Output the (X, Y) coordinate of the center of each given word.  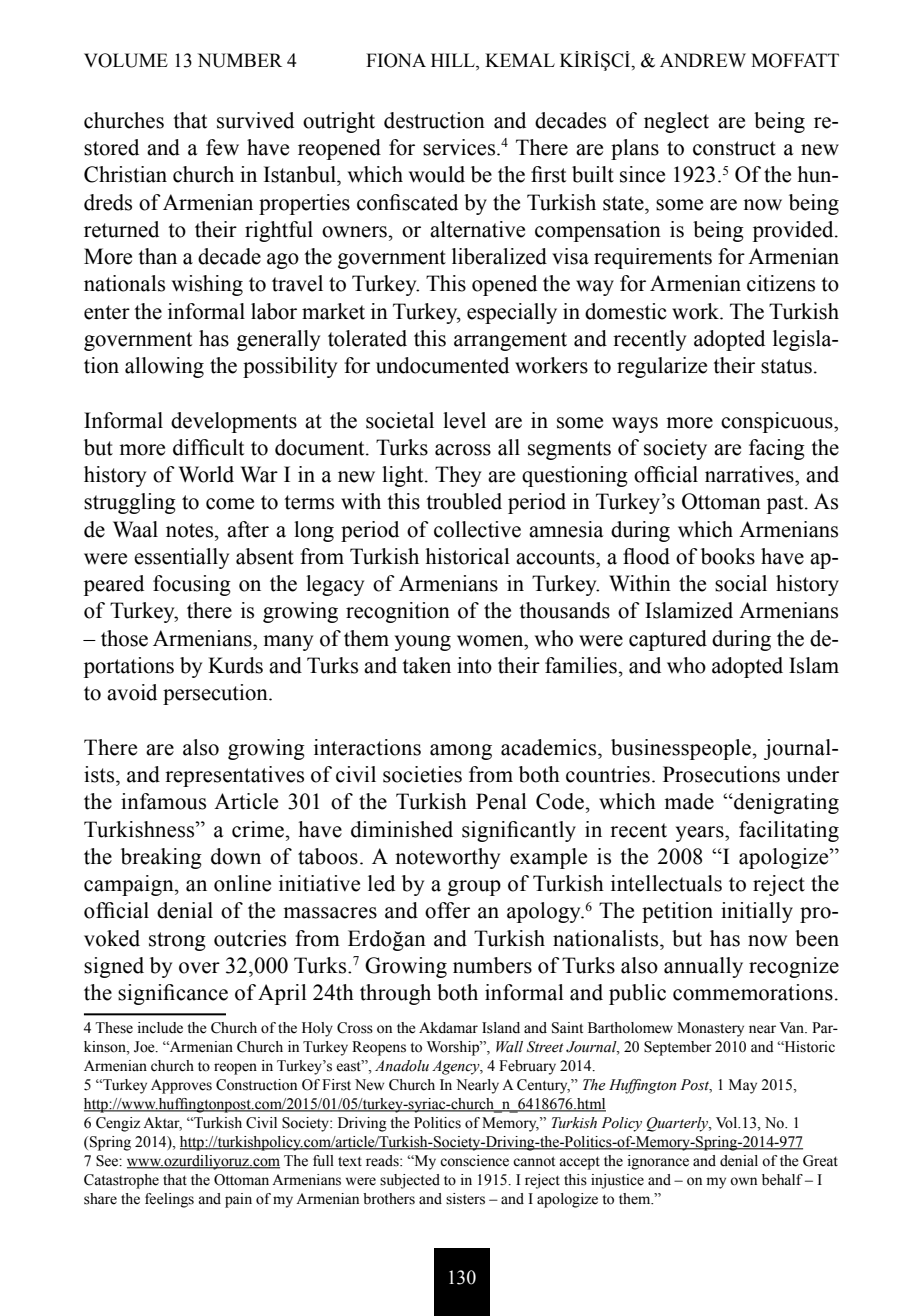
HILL (454, 60)
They (458, 476)
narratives (750, 474)
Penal (501, 801)
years (701, 834)
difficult (208, 447)
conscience (474, 1161)
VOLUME (126, 60)
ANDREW (703, 60)
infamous (163, 801)
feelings (169, 1200)
